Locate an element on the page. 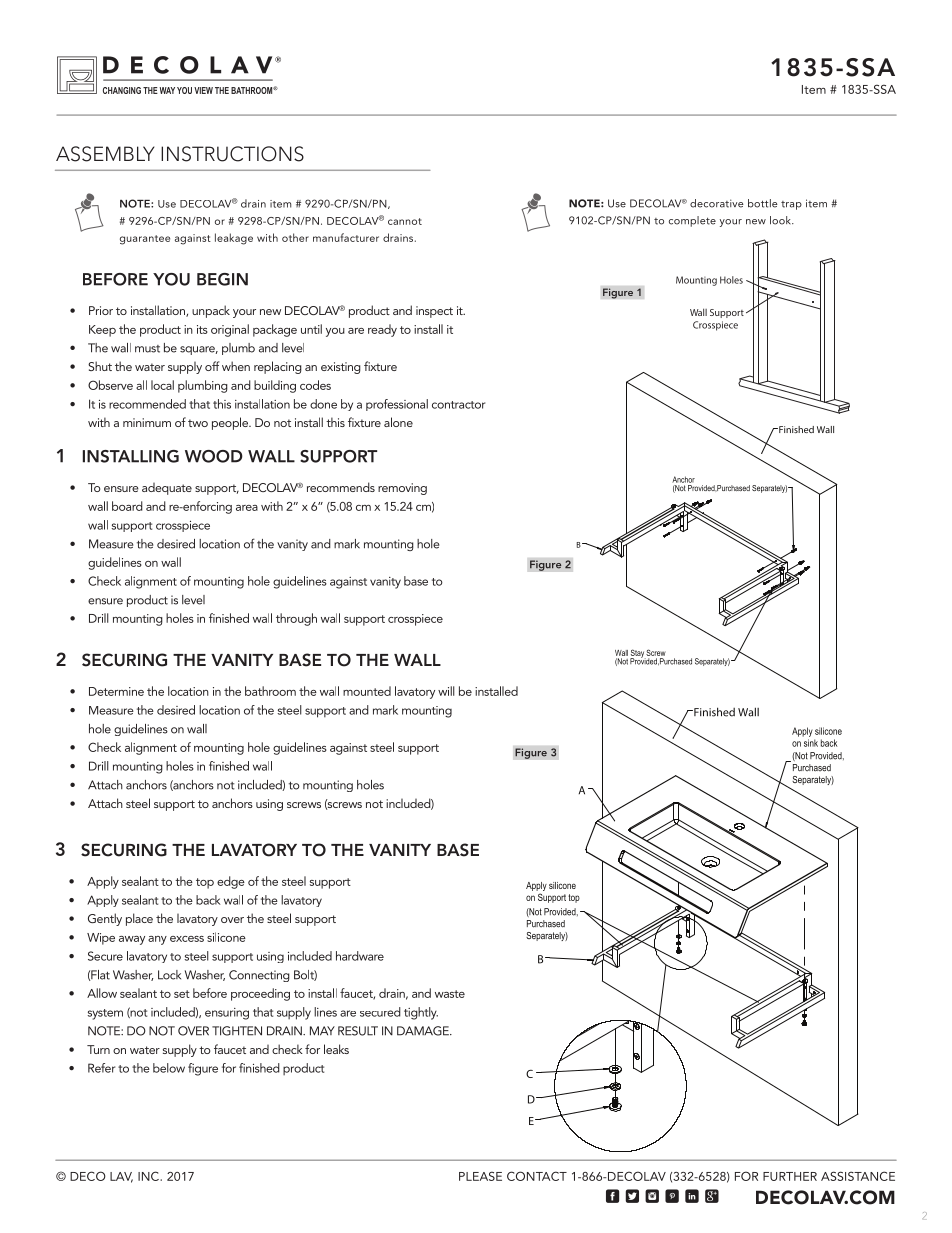 The image size is (952, 1233). waste is located at coordinates (450, 994).
